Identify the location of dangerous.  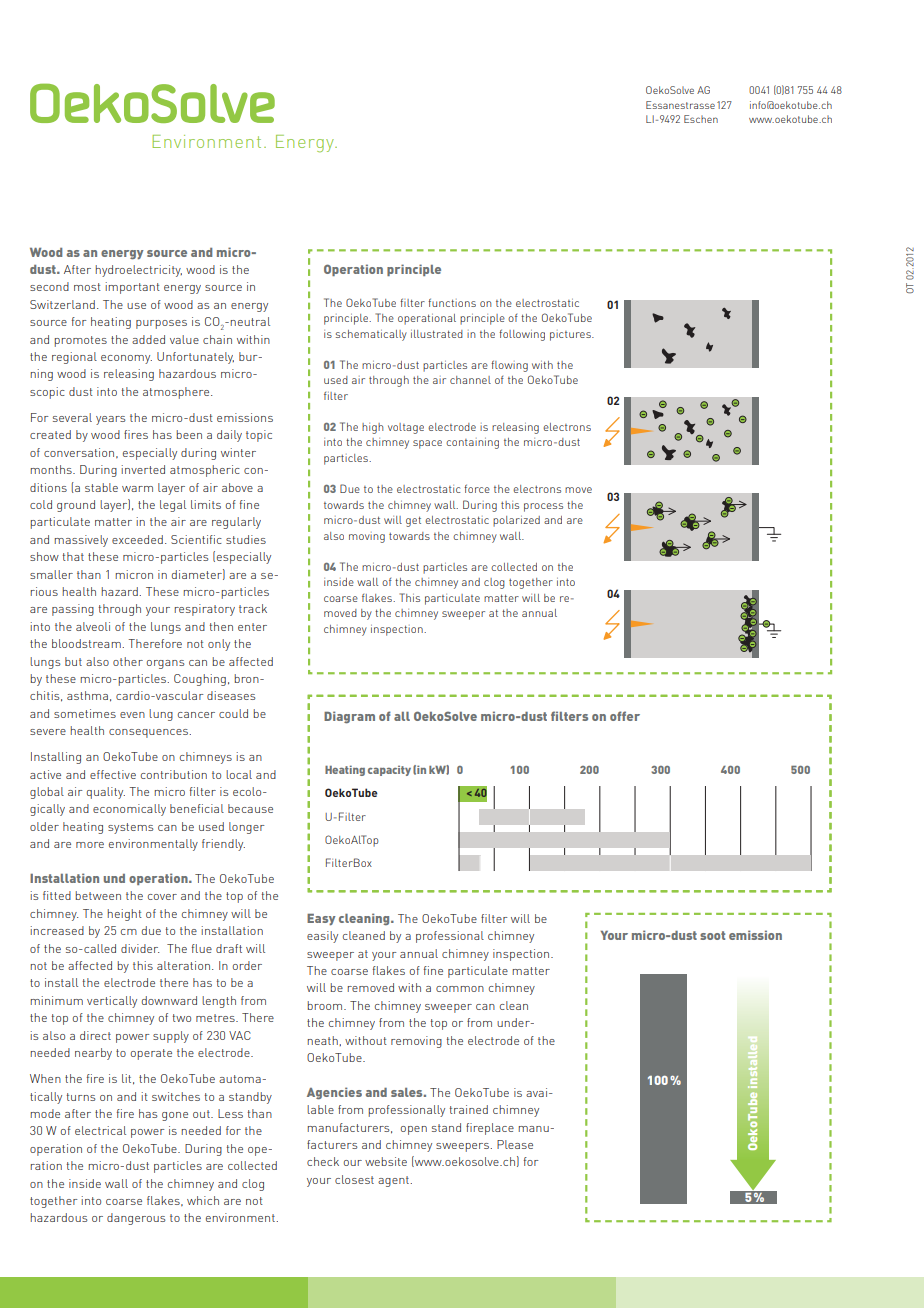
(136, 1219).
